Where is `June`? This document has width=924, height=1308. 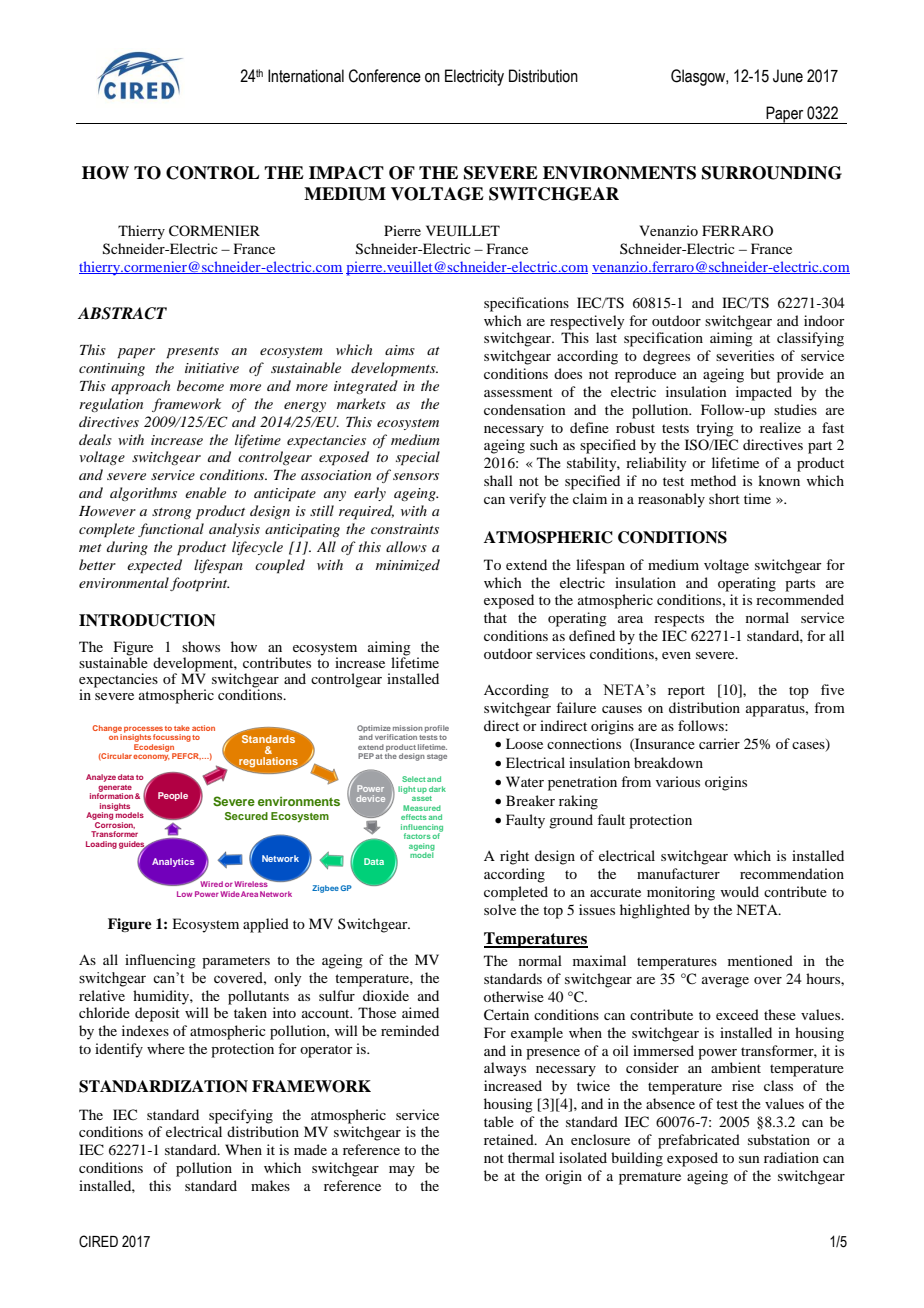
June is located at coordinates (788, 76).
